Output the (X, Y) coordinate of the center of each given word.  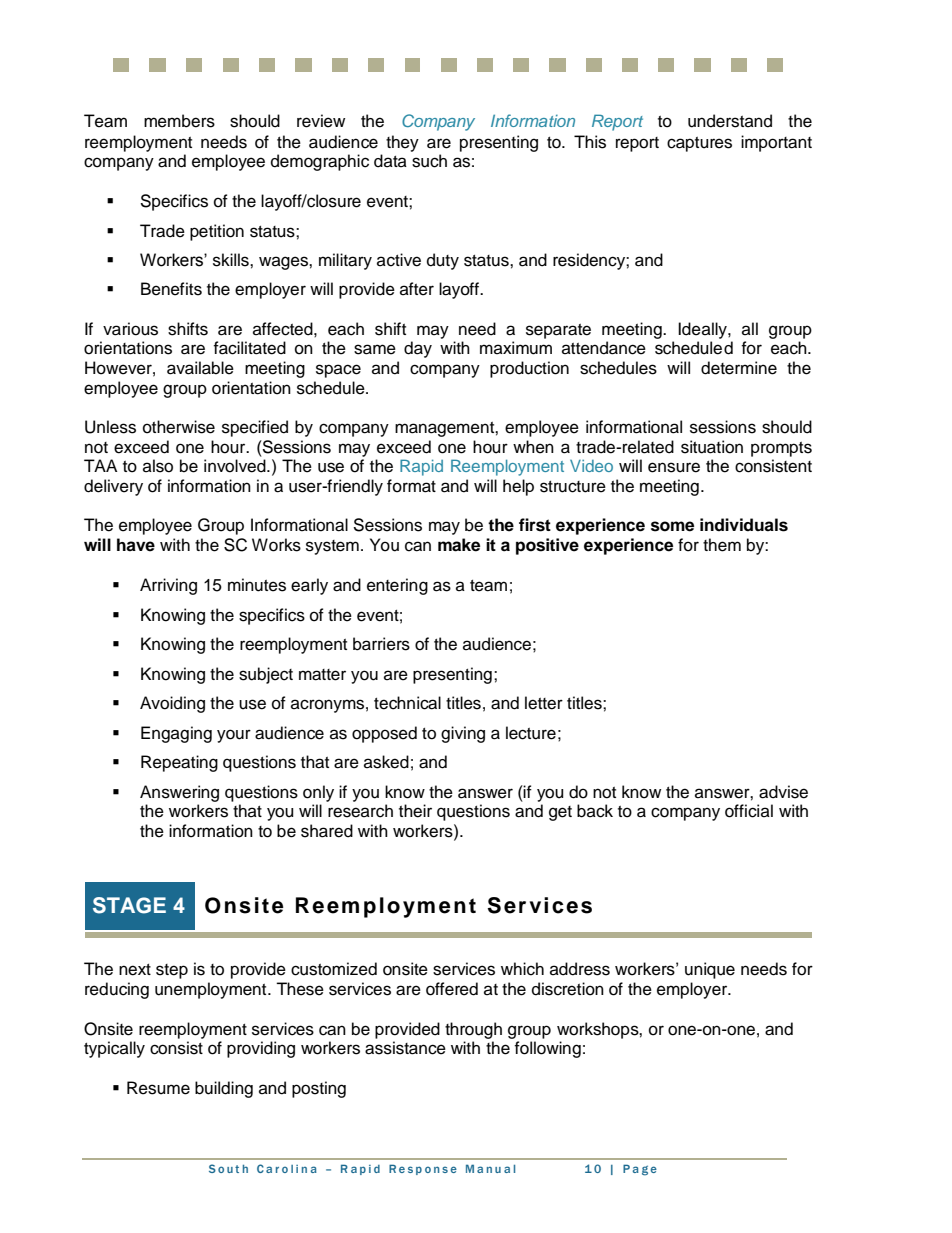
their (415, 811)
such (429, 161)
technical (407, 703)
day (418, 349)
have (136, 545)
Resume (158, 1088)
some (672, 526)
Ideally (703, 330)
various (130, 329)
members (179, 121)
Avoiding (172, 704)
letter (544, 703)
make (459, 545)
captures (699, 144)
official (749, 811)
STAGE (129, 905)
